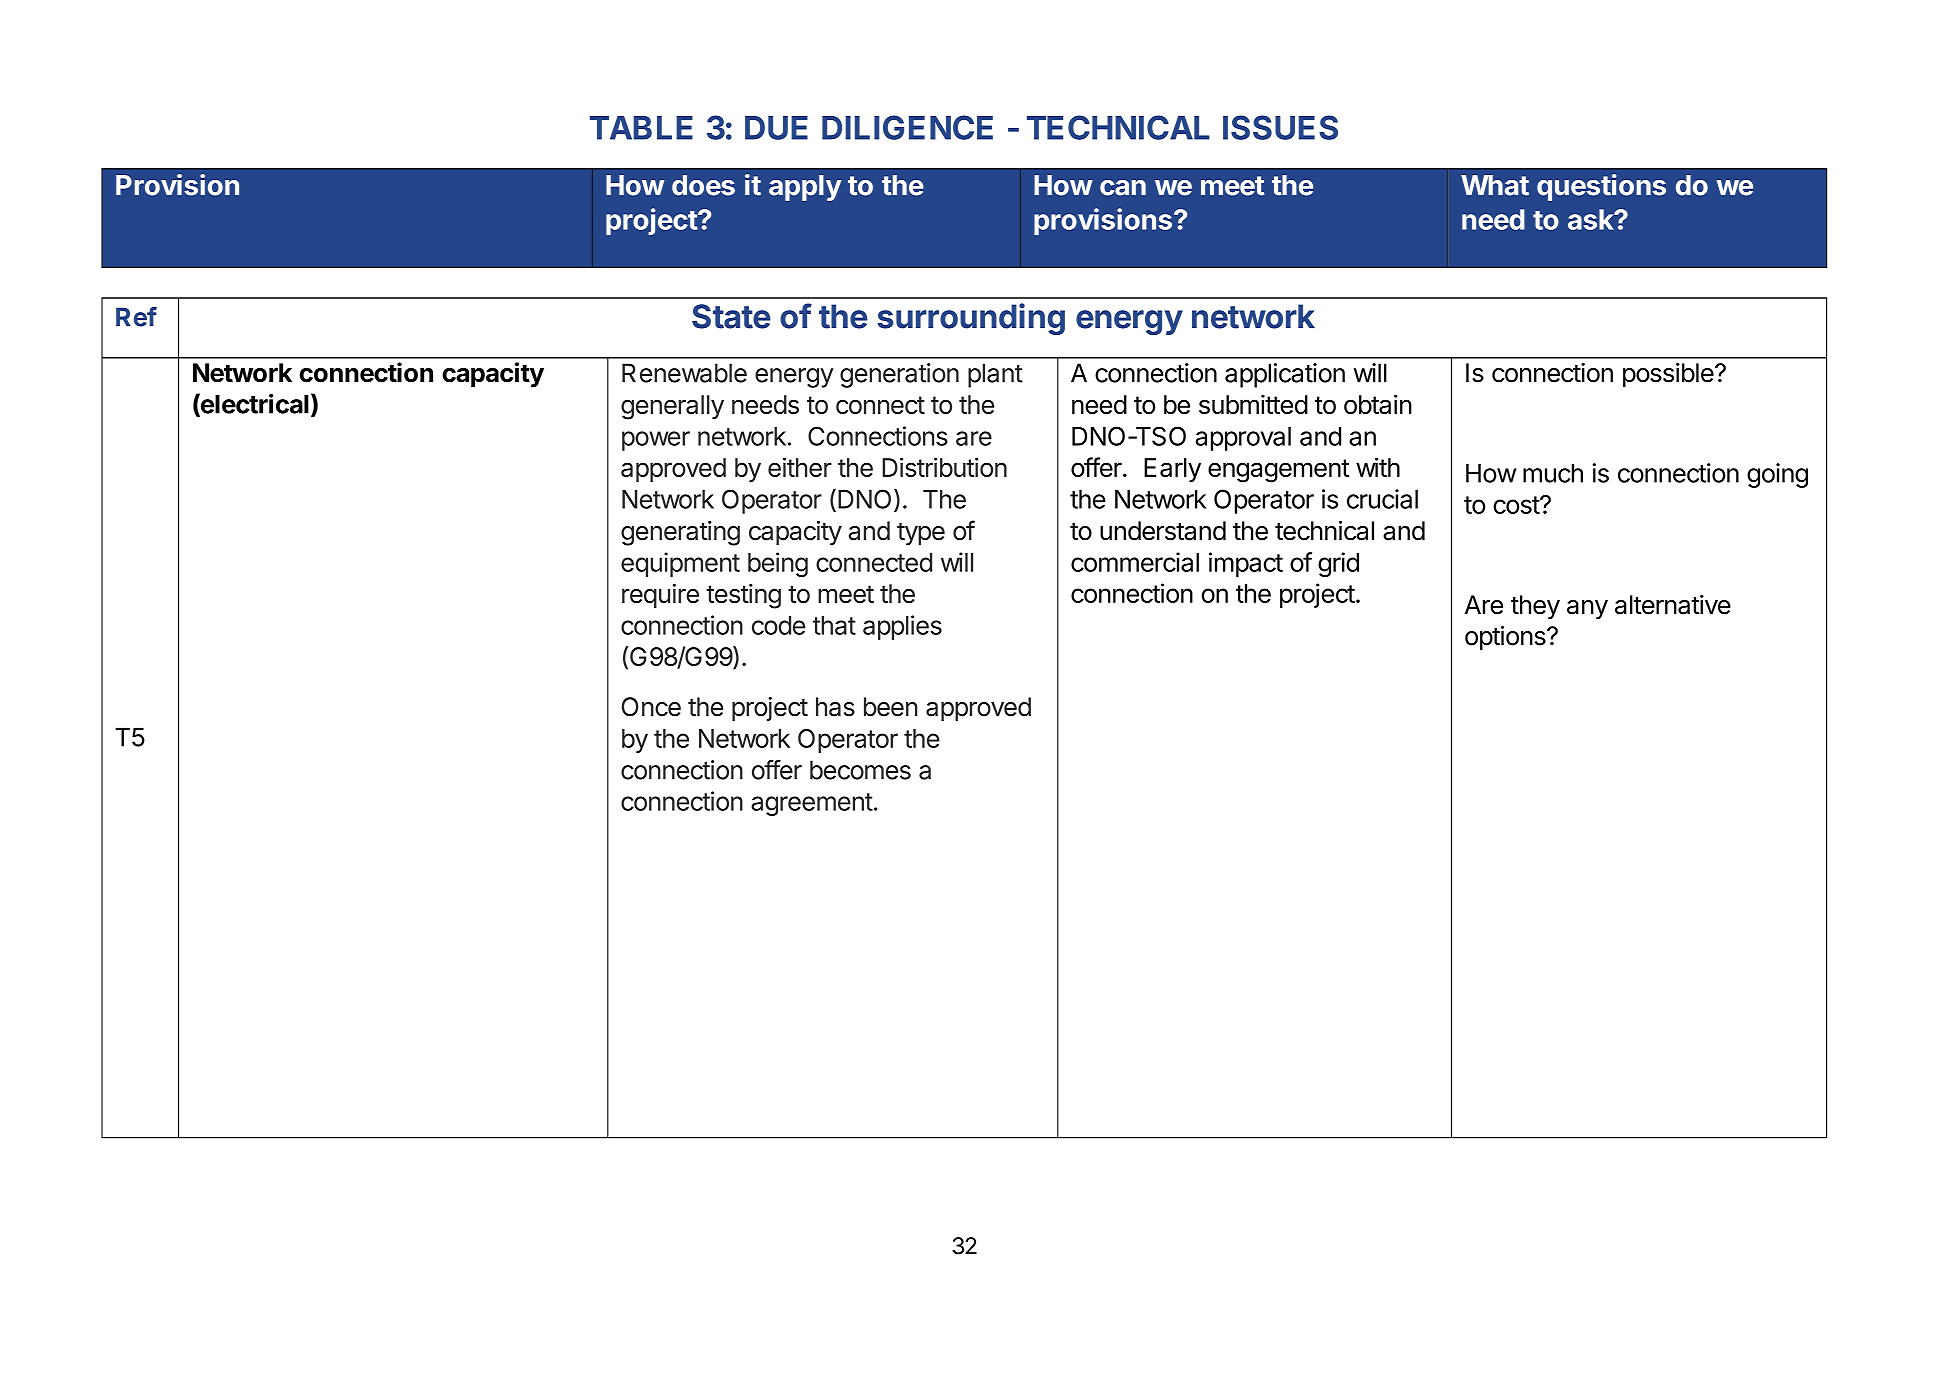  Describe the element at coordinates (136, 317) in the page. I see `Ref` at that location.
